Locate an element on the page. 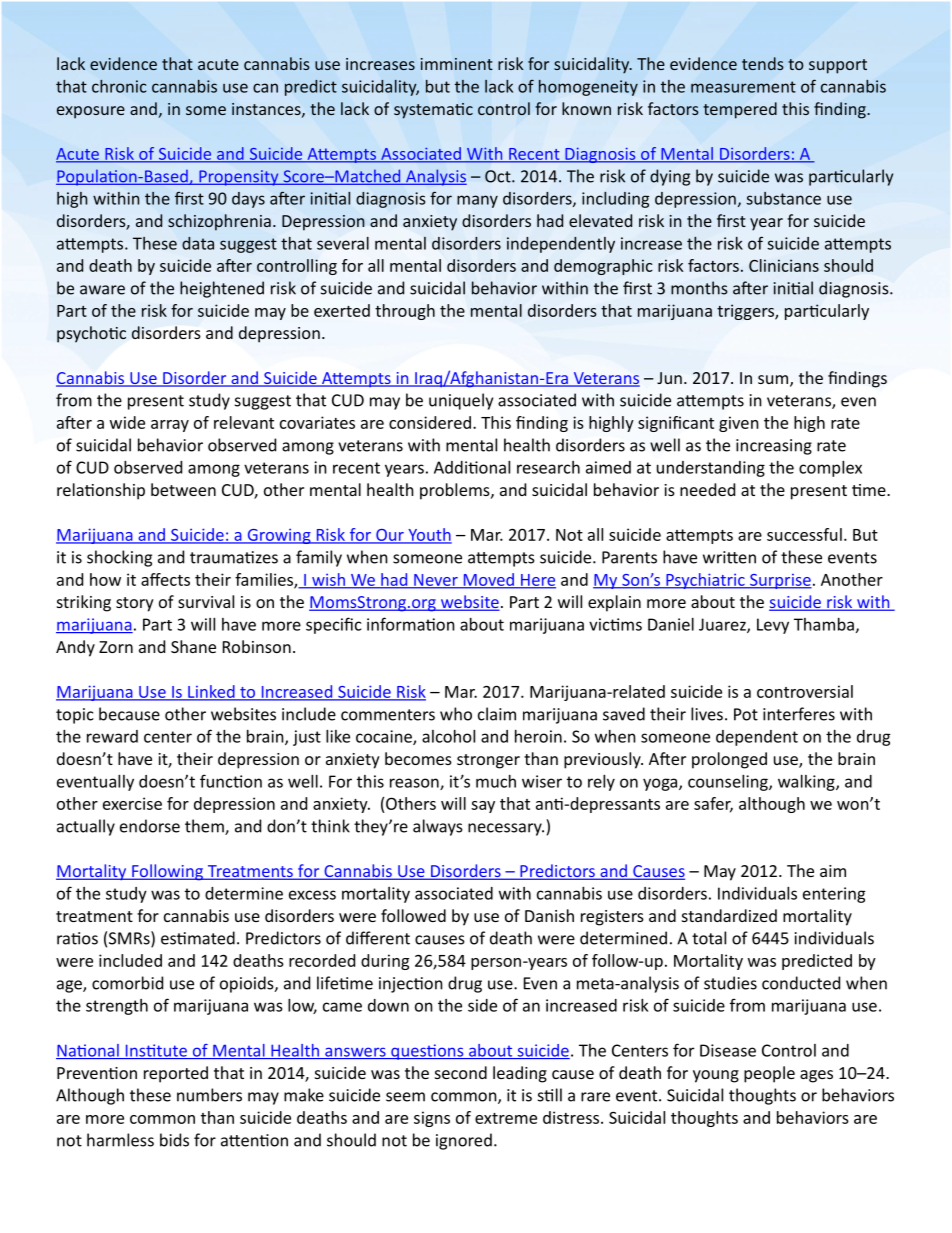 Image resolution: width=952 pixels, height=1233 pixels. Never is located at coordinates (436, 581).
